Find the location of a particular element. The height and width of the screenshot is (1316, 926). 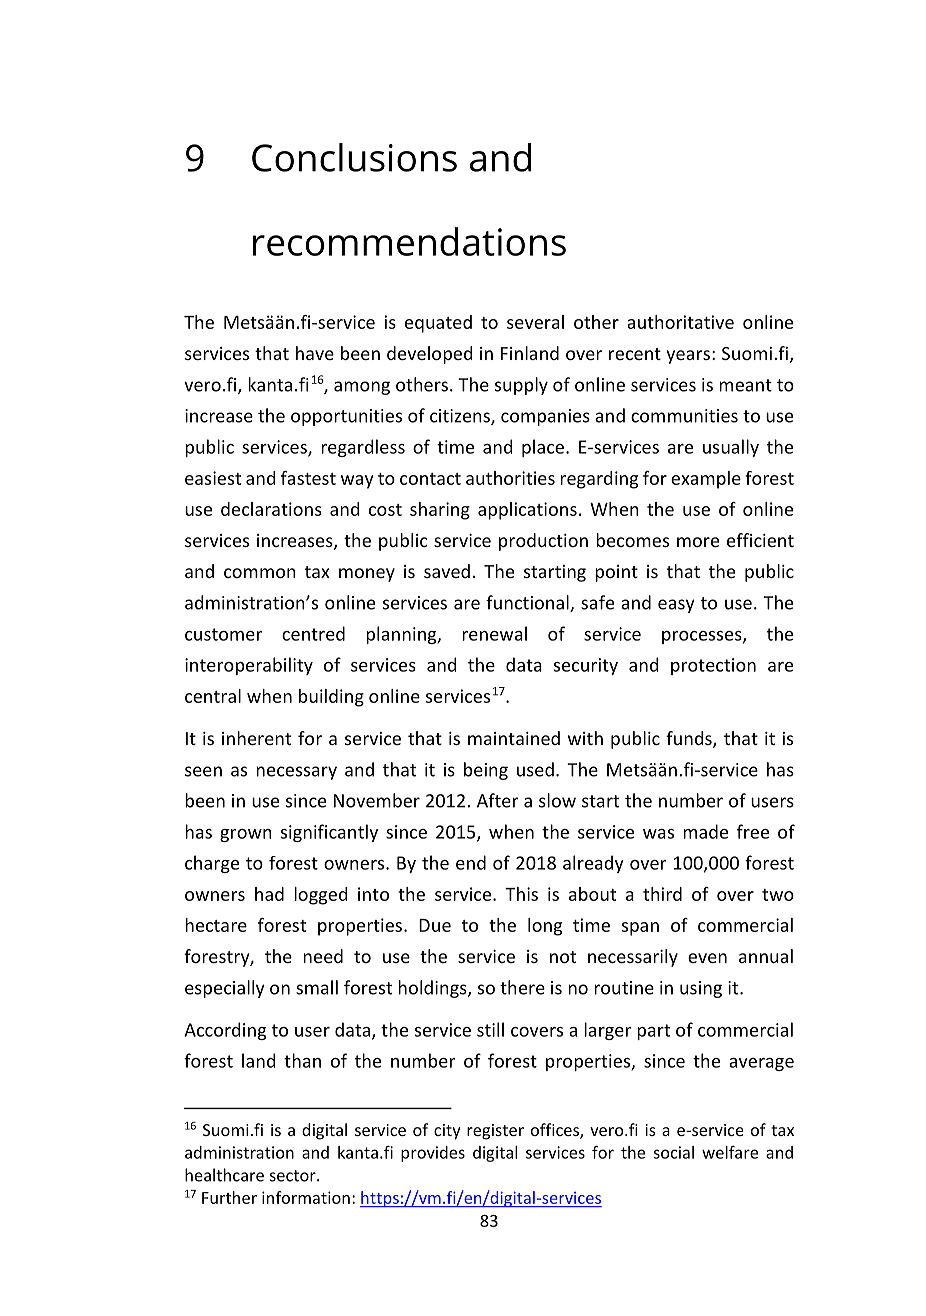

there is located at coordinates (522, 987).
